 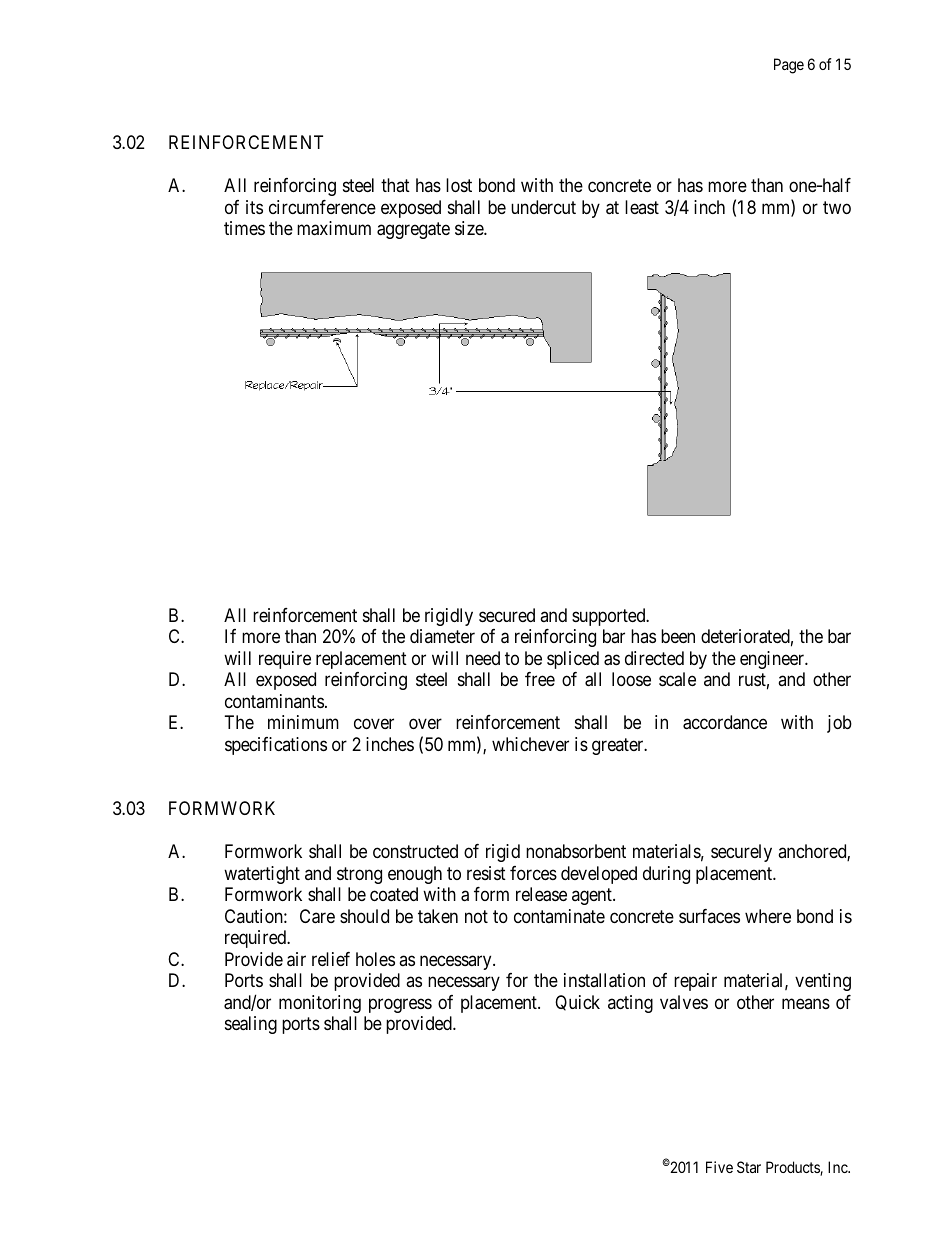 What do you see at coordinates (741, 853) in the screenshot?
I see `securely` at bounding box center [741, 853].
